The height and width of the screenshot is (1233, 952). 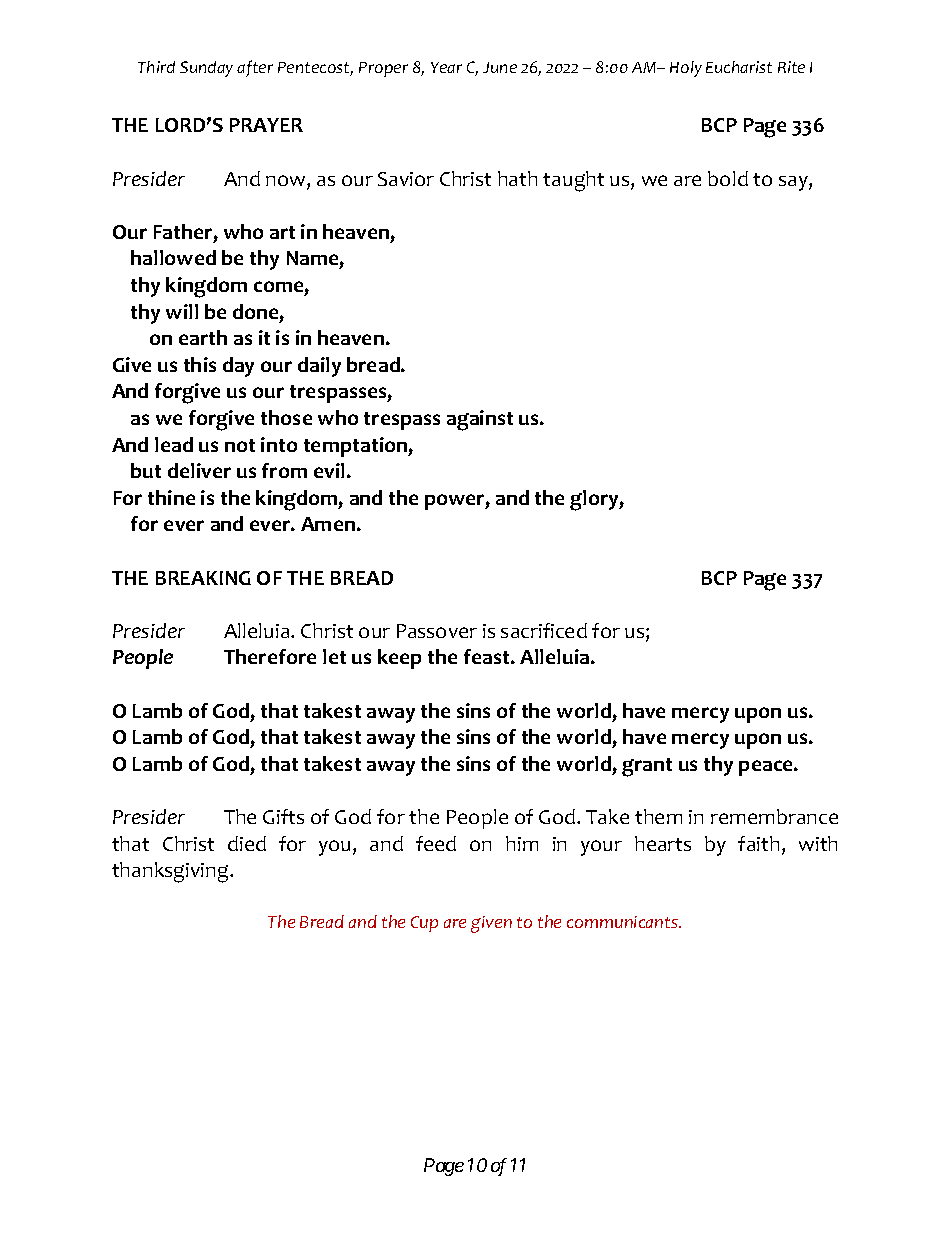 I want to click on thanksgiving, so click(x=171, y=872).
